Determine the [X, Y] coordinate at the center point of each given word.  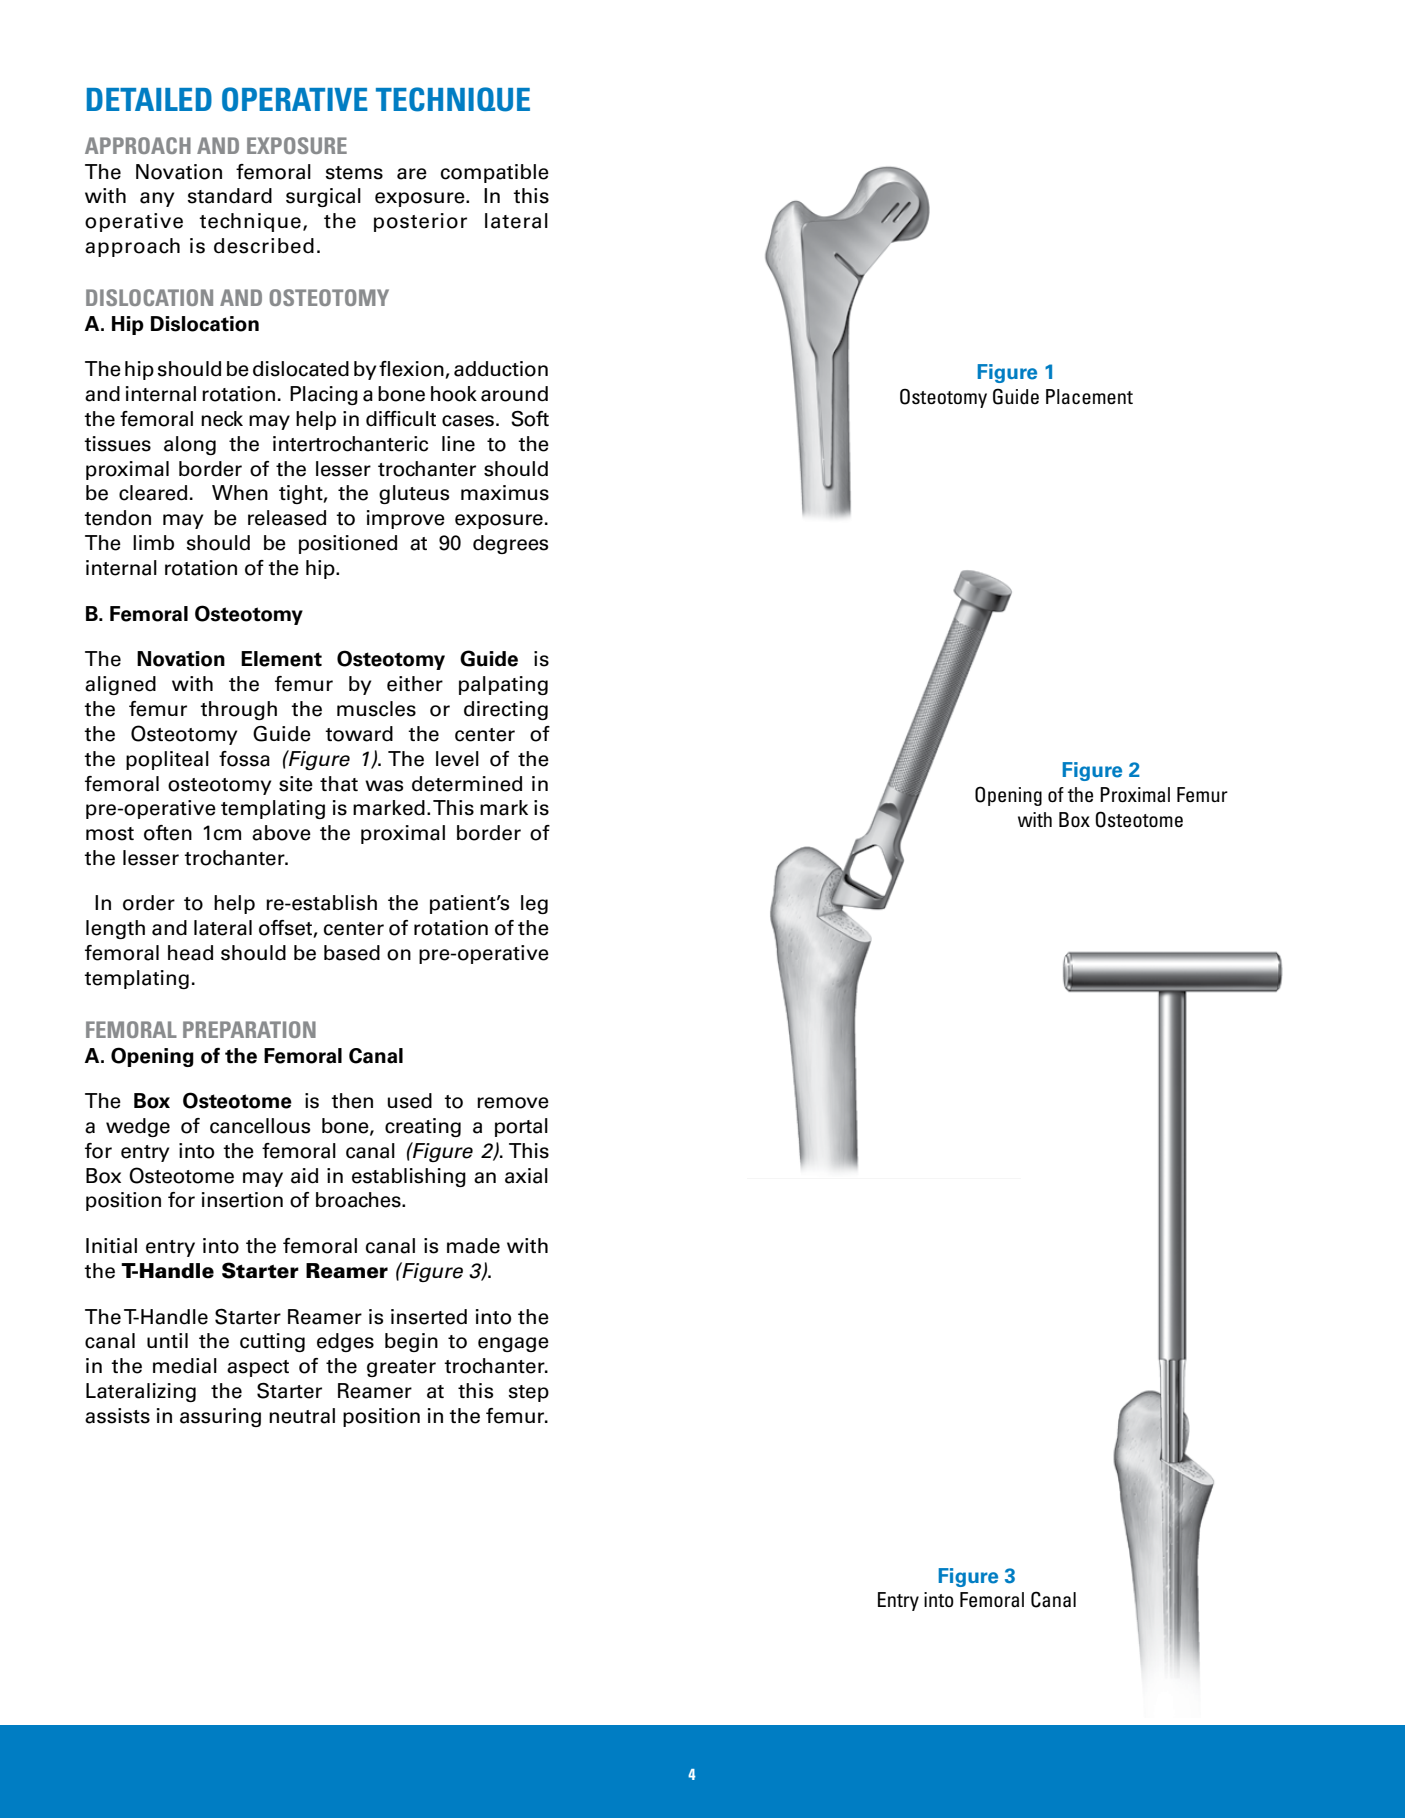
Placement [1089, 396]
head [190, 953]
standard [230, 196]
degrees [510, 544]
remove [513, 1103]
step [529, 1393]
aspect [258, 1368]
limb [153, 542]
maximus [505, 493]
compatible [495, 173]
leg [534, 904]
